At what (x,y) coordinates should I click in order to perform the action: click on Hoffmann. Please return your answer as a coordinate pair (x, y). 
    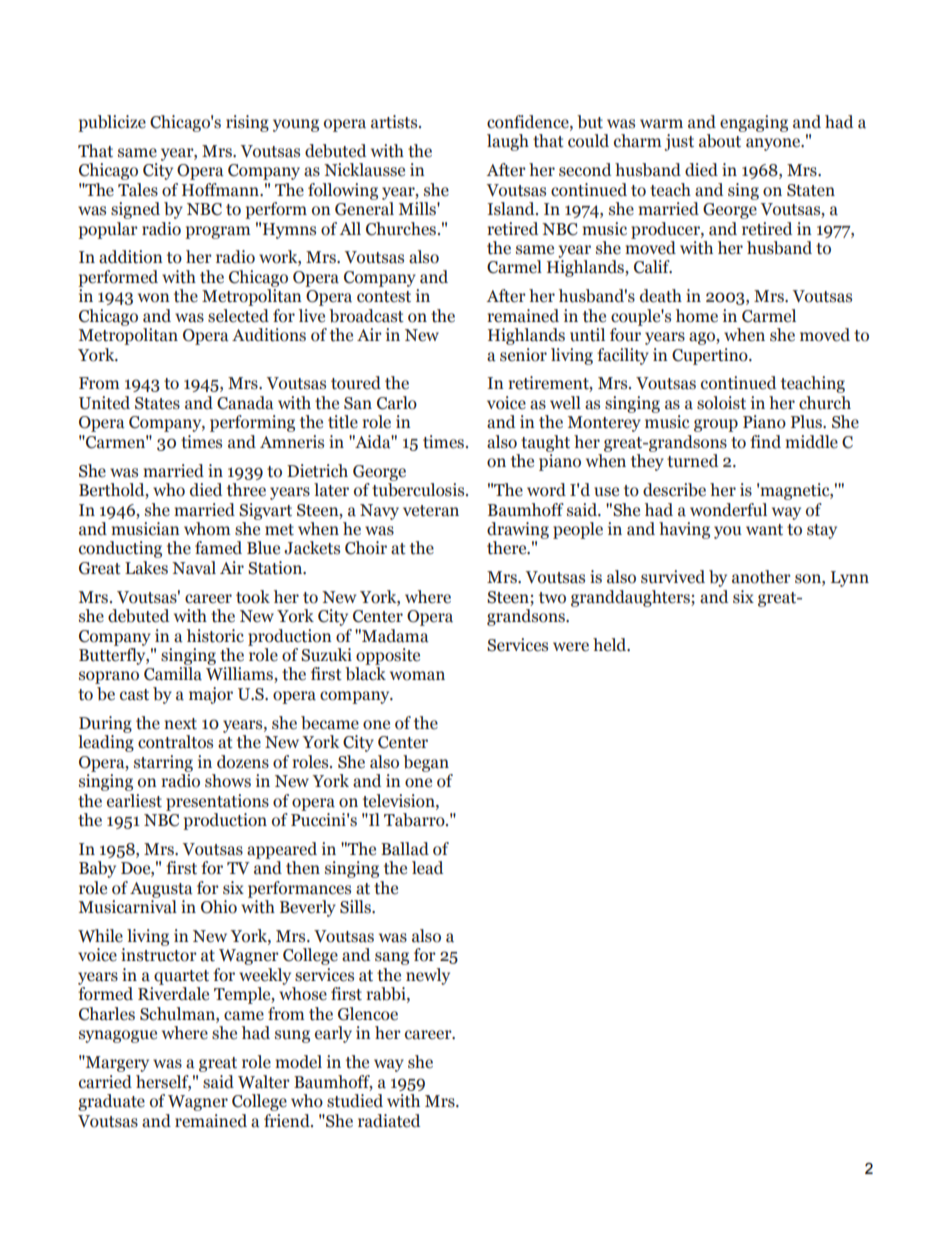
    Looking at the image, I should click on (221, 190).
